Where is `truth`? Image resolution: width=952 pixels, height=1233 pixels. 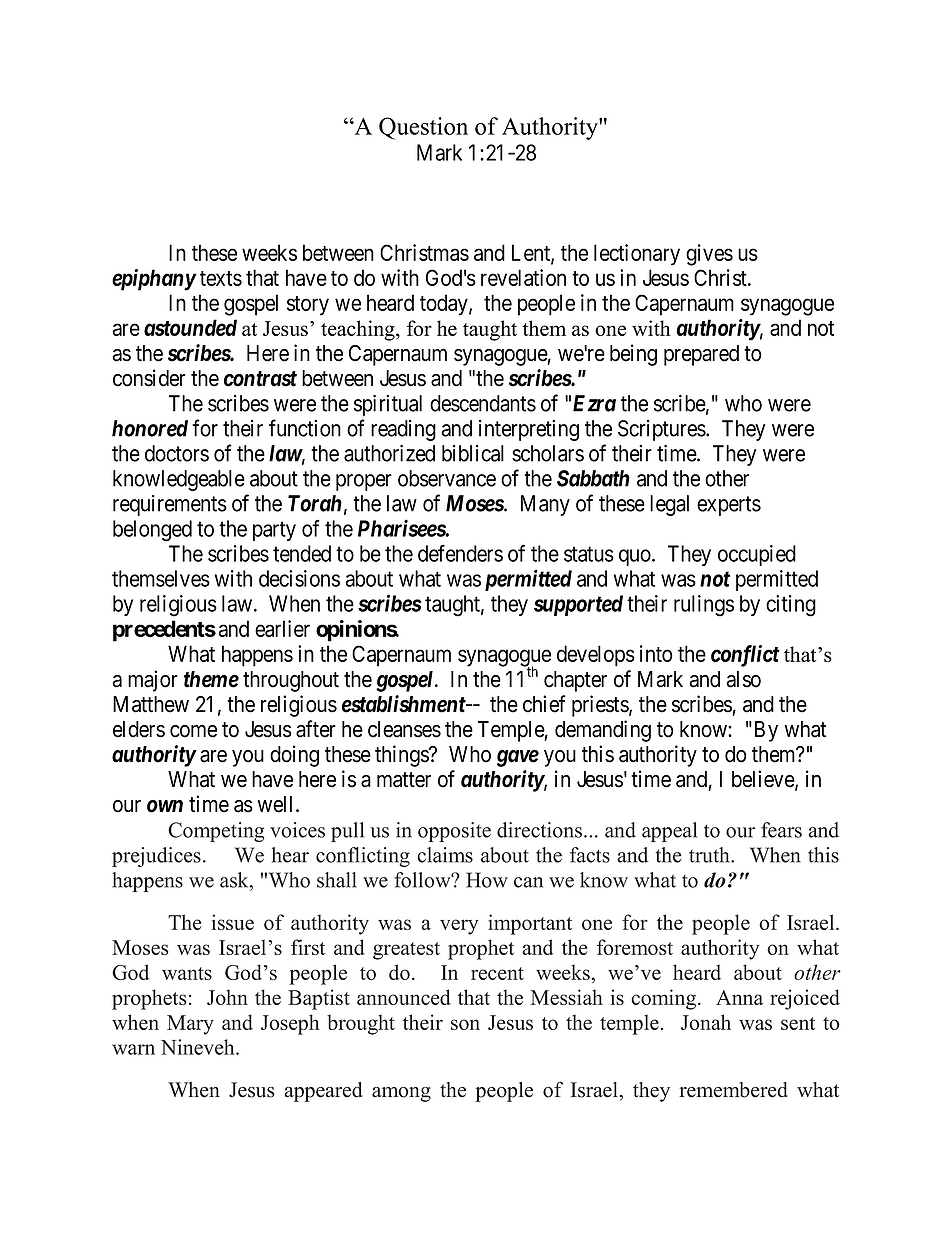
truth is located at coordinates (710, 855).
